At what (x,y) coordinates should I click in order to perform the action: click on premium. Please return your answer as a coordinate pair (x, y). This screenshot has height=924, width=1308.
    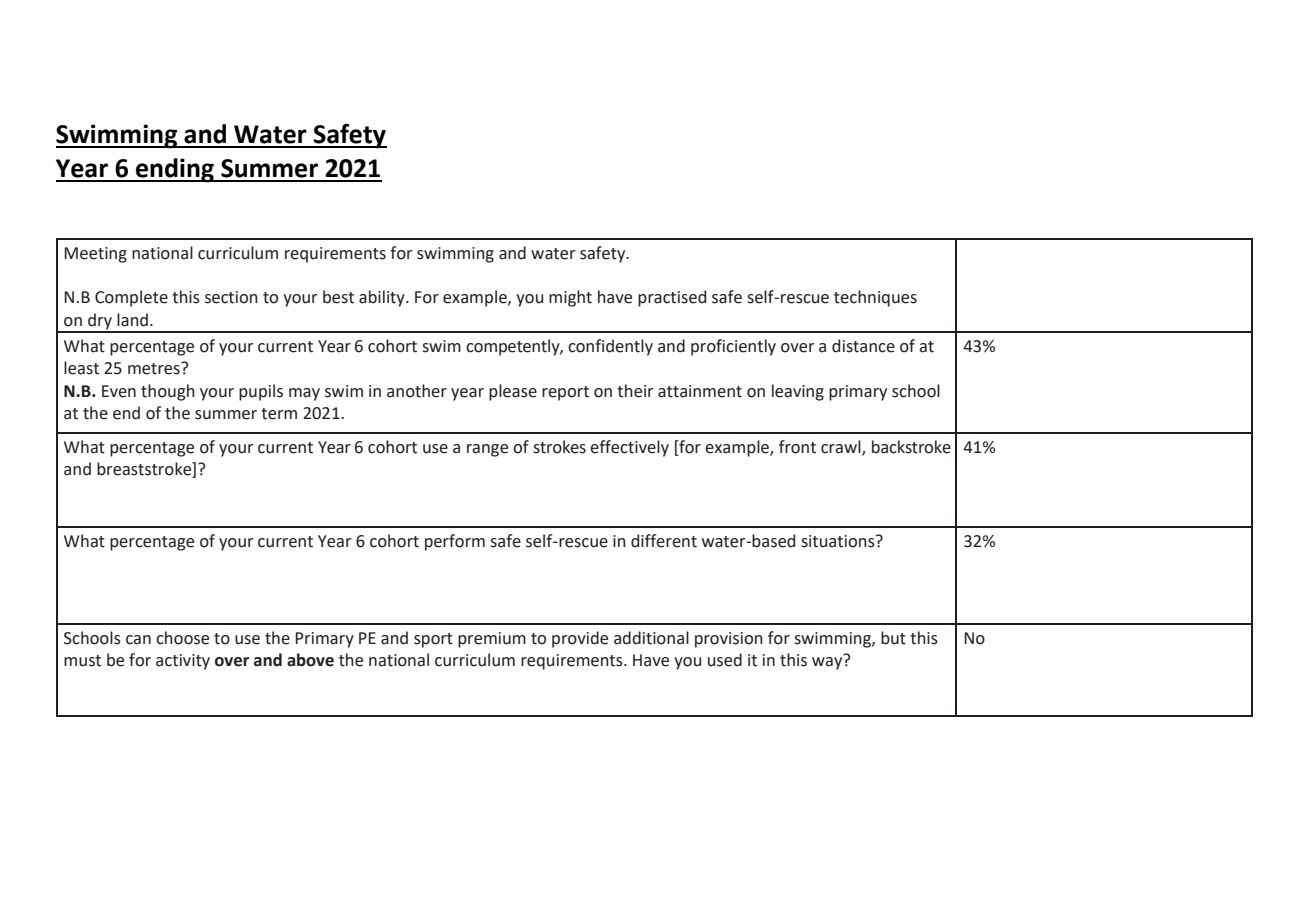
    Looking at the image, I should click on (492, 640).
